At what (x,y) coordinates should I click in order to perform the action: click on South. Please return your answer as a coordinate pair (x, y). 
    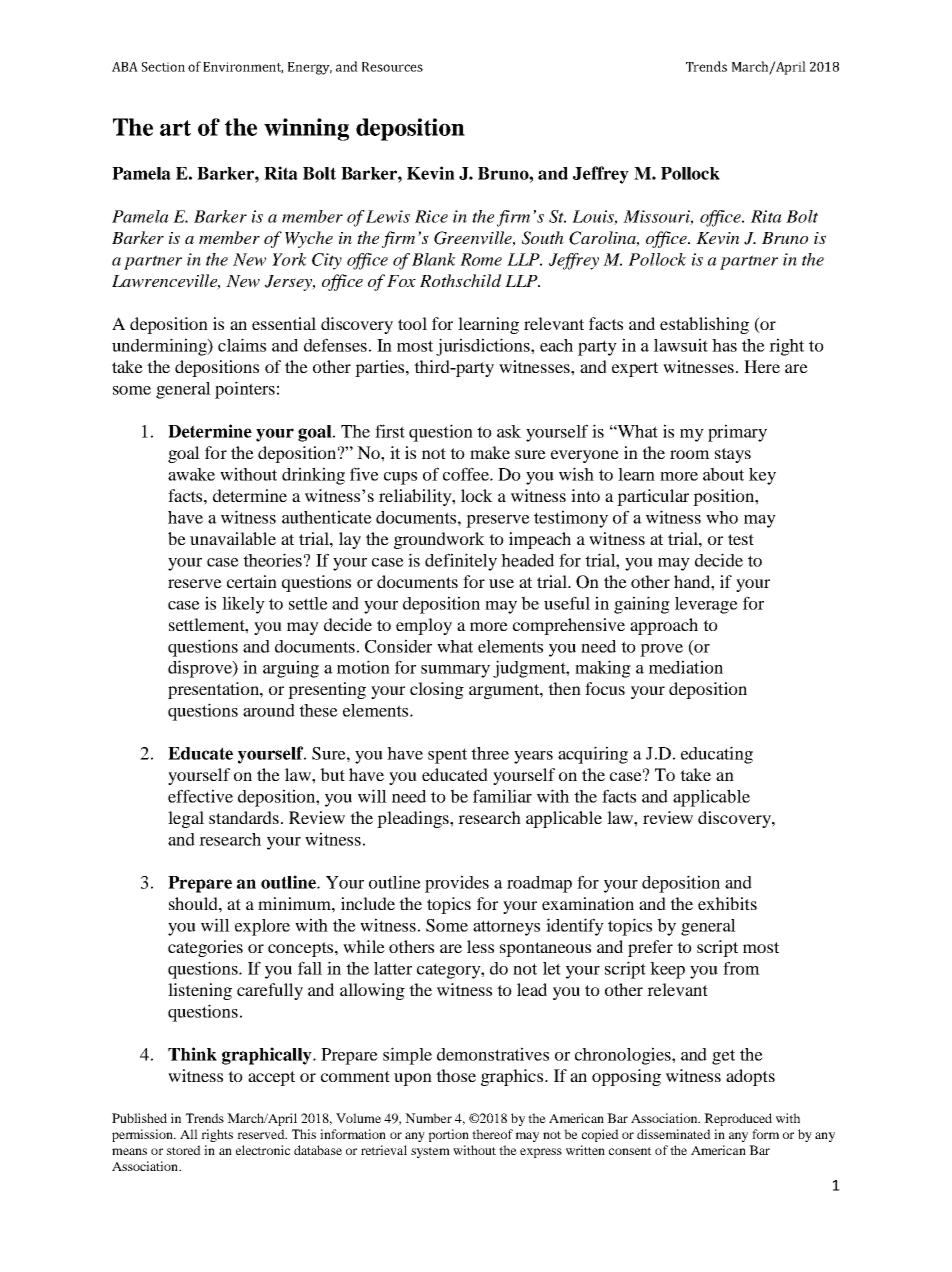
    Looking at the image, I should click on (543, 238).
